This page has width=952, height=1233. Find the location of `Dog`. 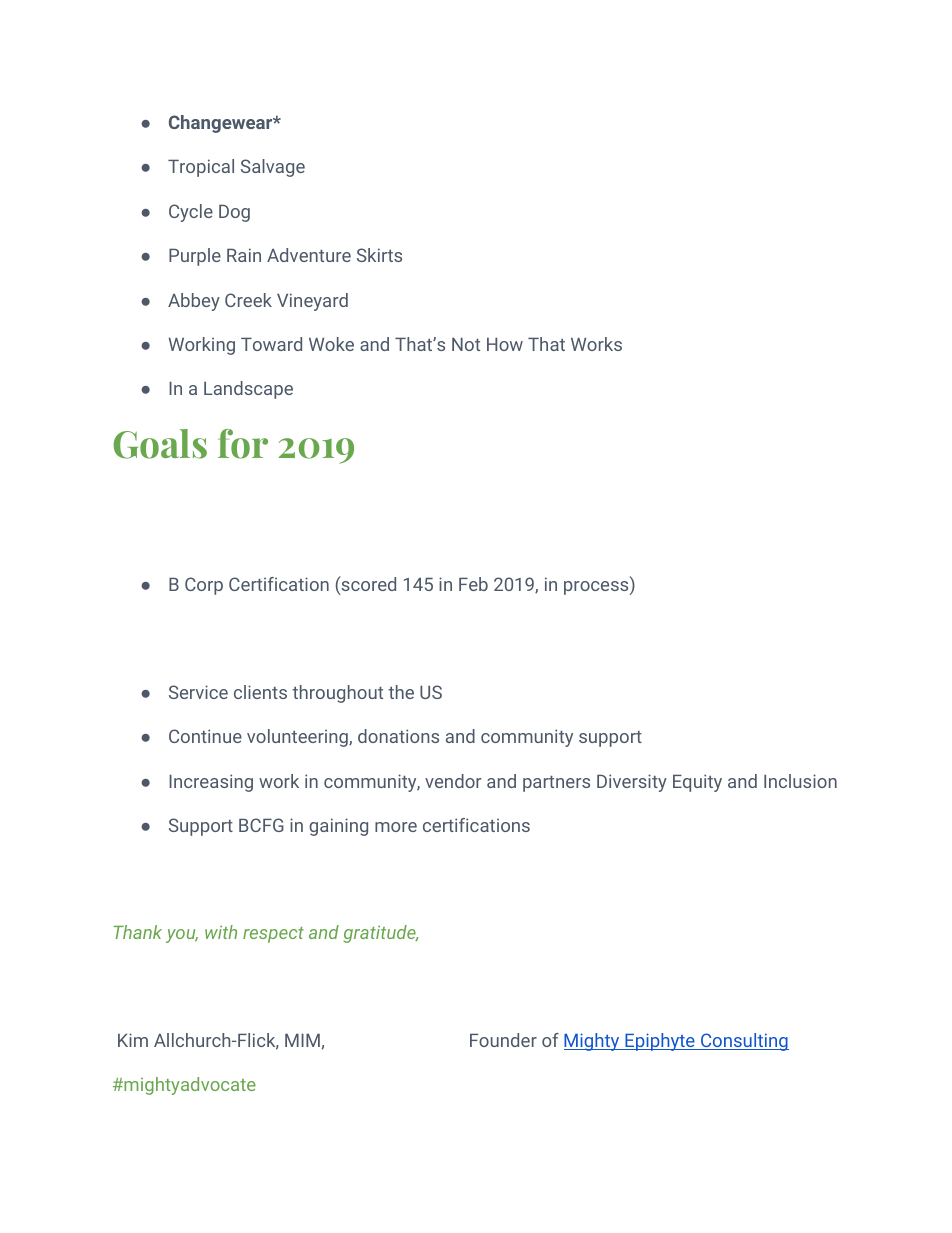

Dog is located at coordinates (234, 213).
